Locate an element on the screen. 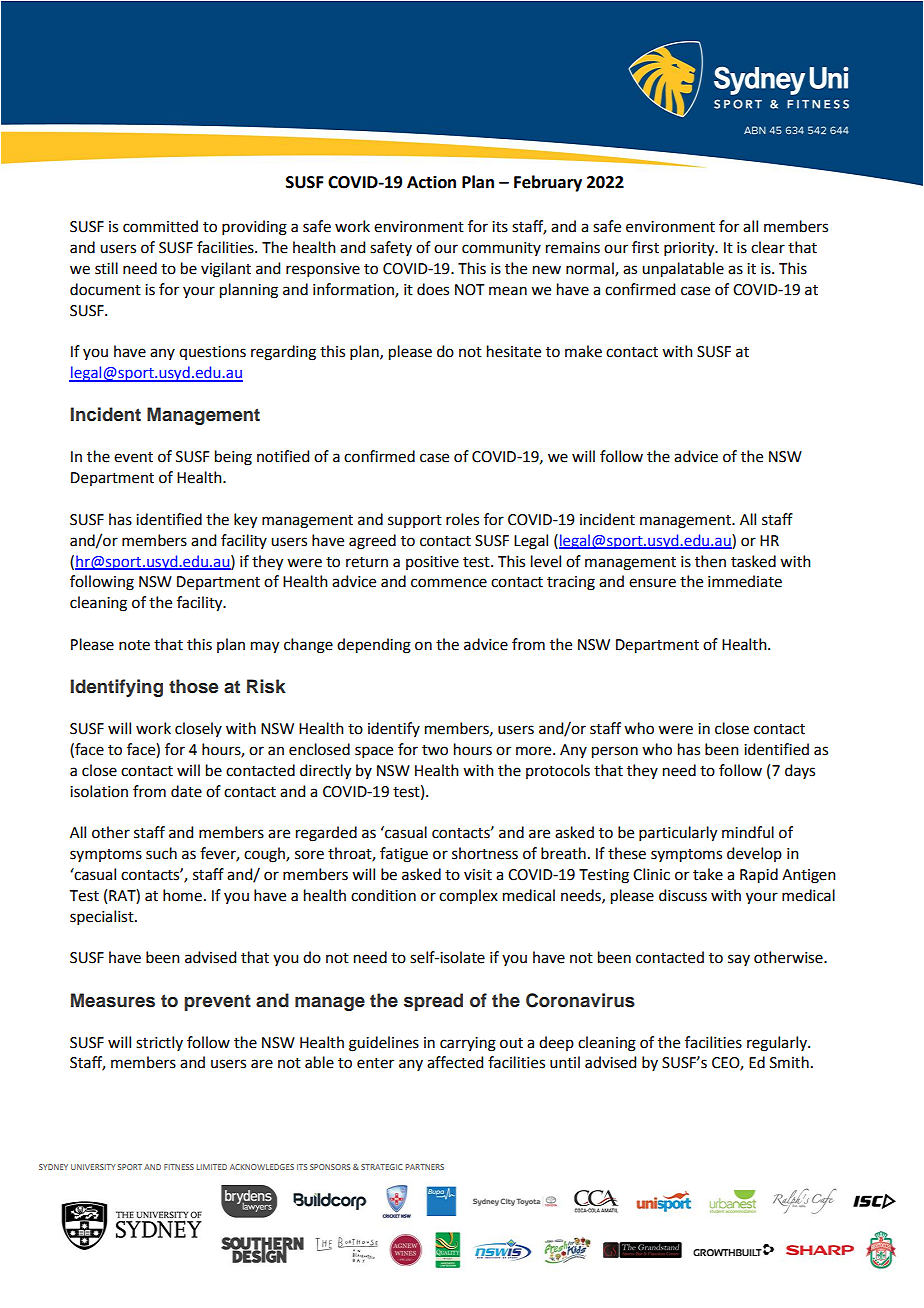 The width and height of the screenshot is (924, 1308). Action is located at coordinates (431, 182).
